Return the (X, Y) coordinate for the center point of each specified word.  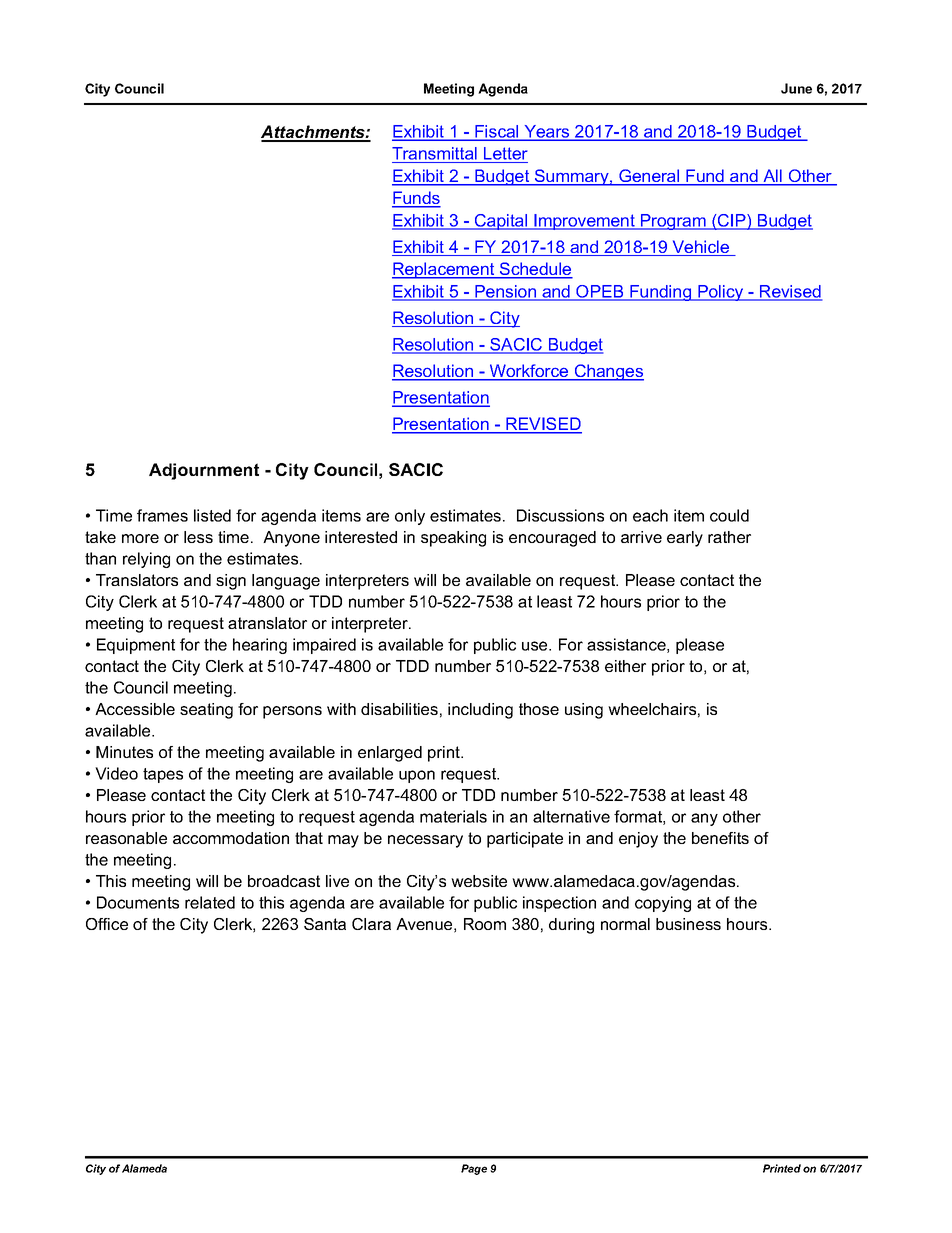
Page (474, 1169)
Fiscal (497, 132)
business (688, 924)
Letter (505, 155)
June (796, 88)
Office (107, 924)
